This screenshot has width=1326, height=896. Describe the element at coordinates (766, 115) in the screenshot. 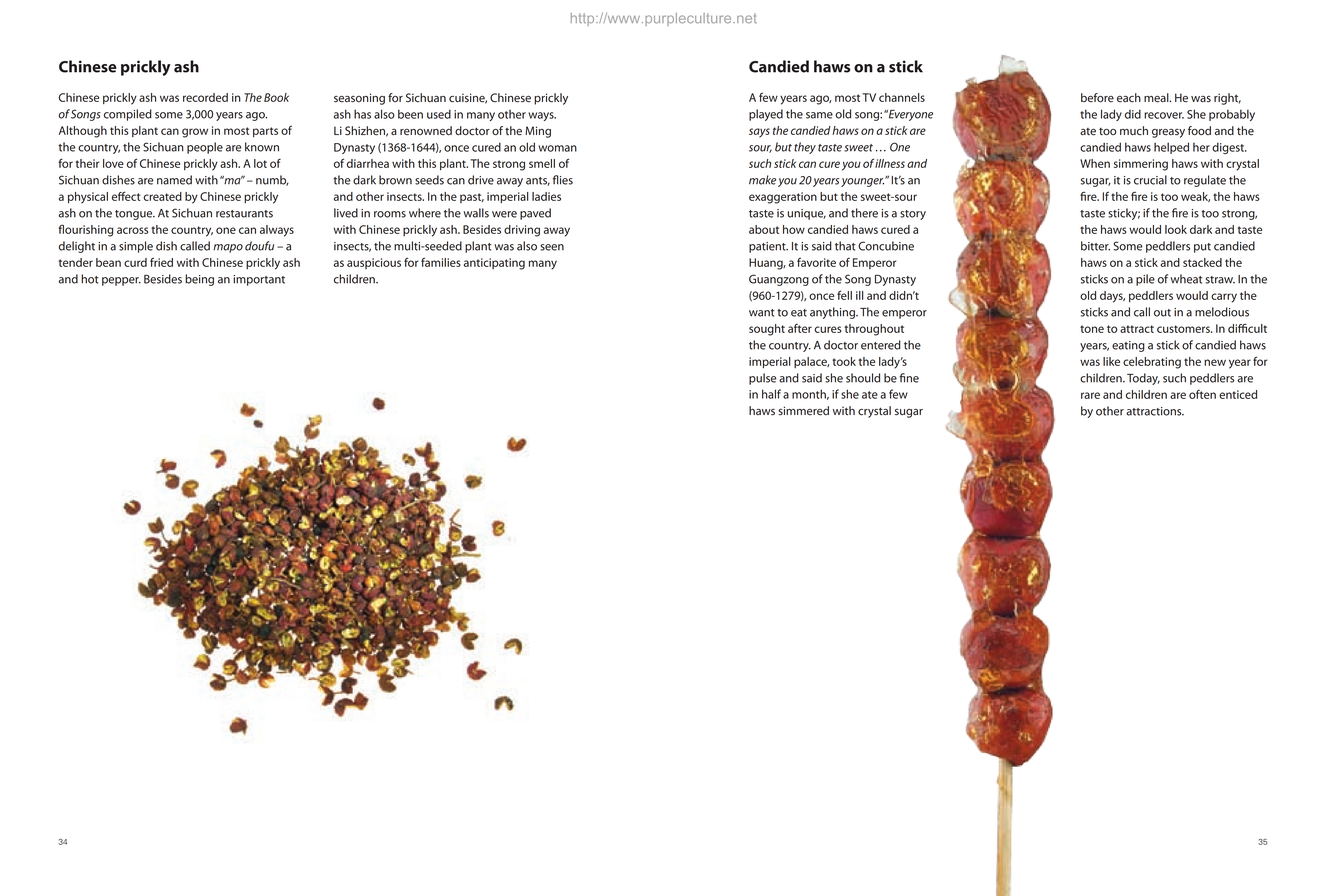

I see `played` at that location.
